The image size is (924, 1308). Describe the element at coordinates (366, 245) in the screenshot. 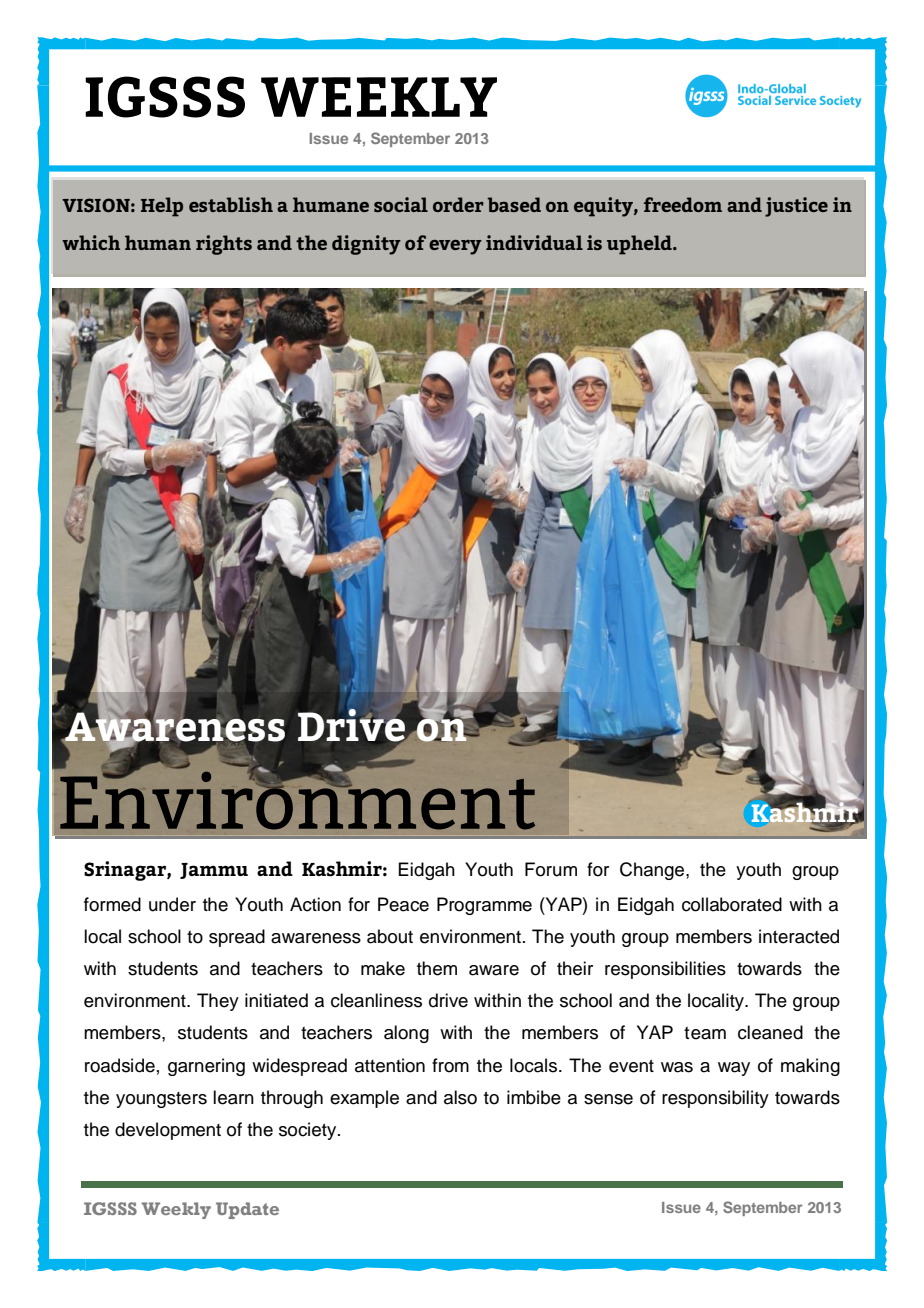

I see `dignity` at that location.
